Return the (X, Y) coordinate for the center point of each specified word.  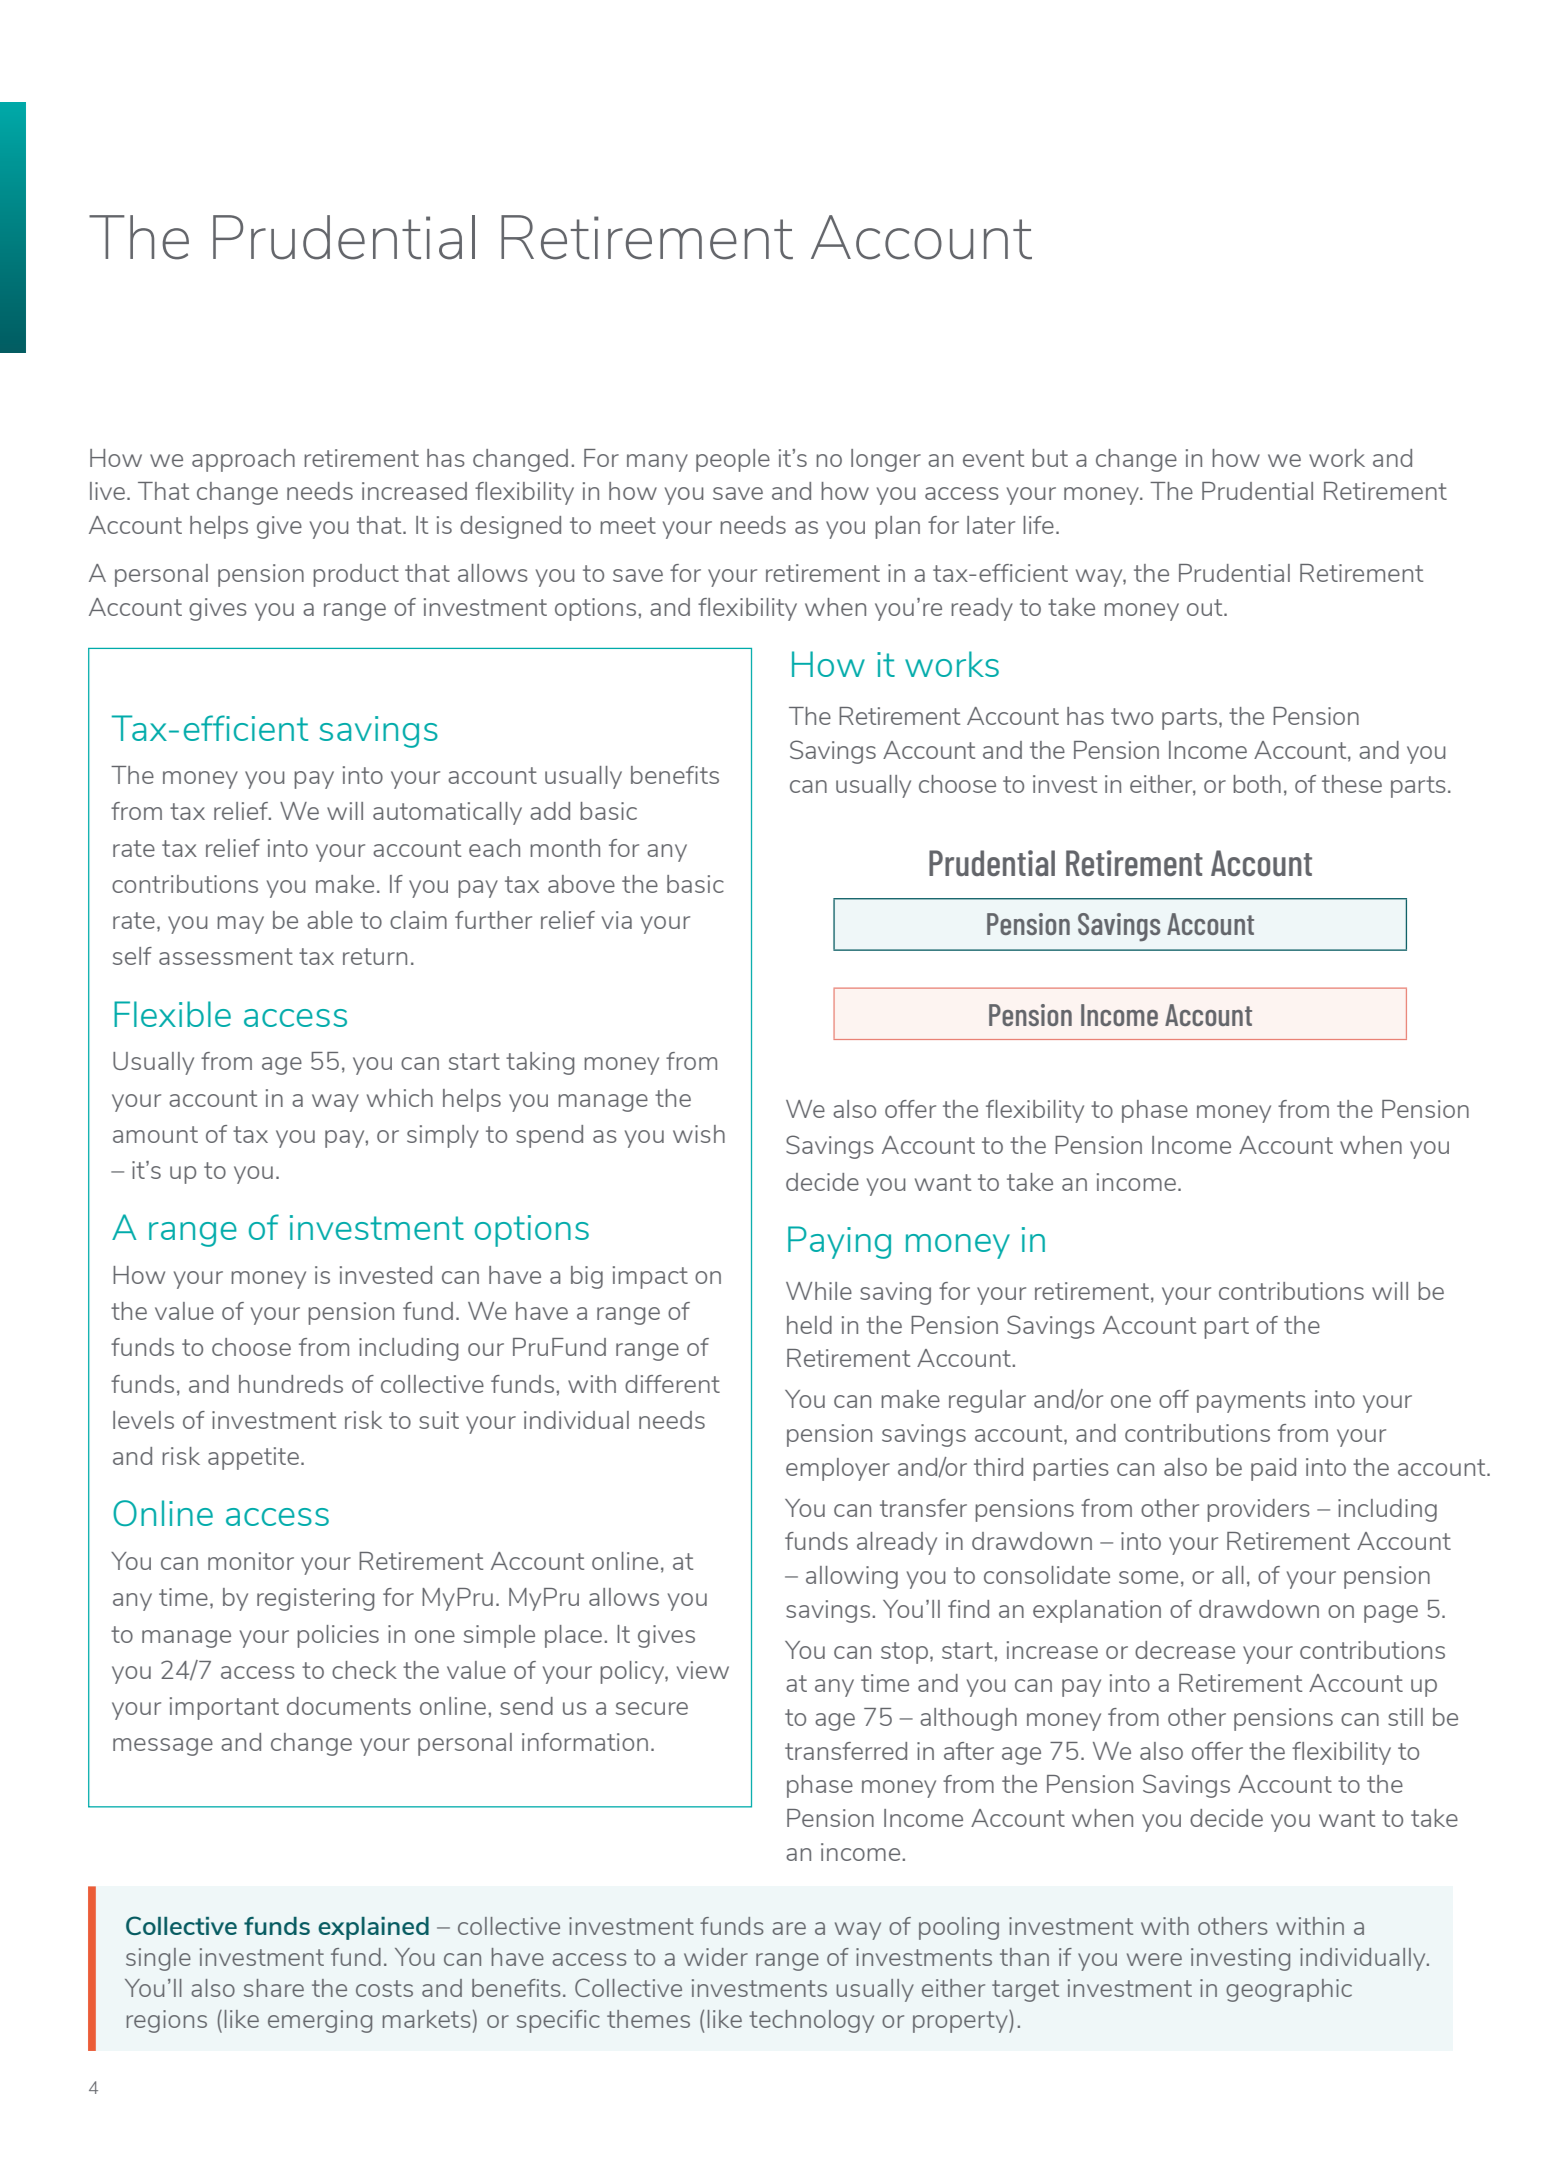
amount (155, 1134)
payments (1251, 1402)
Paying (839, 1242)
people (733, 460)
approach (243, 460)
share (274, 1988)
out (1206, 607)
